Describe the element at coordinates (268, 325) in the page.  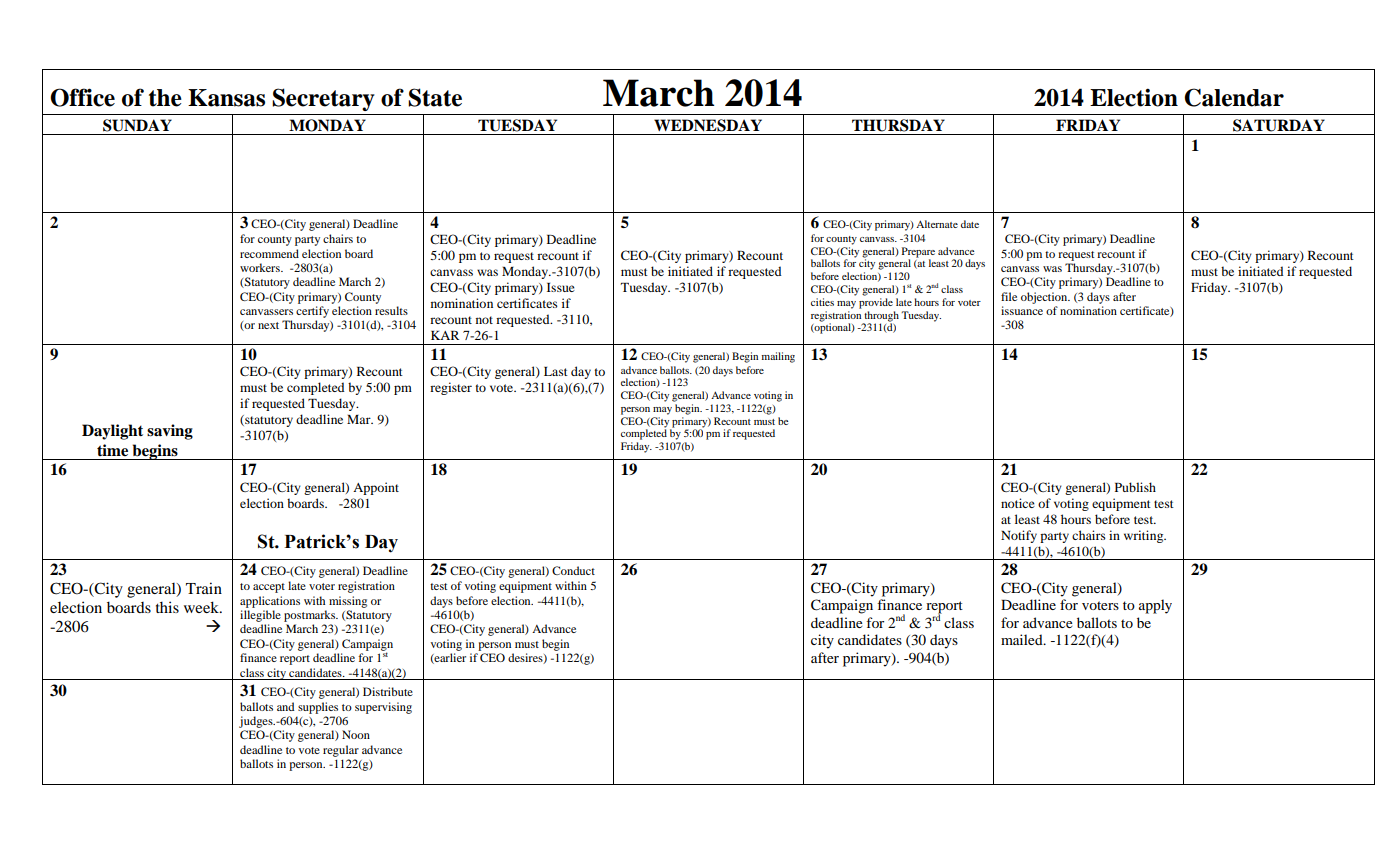
I see `next` at that location.
